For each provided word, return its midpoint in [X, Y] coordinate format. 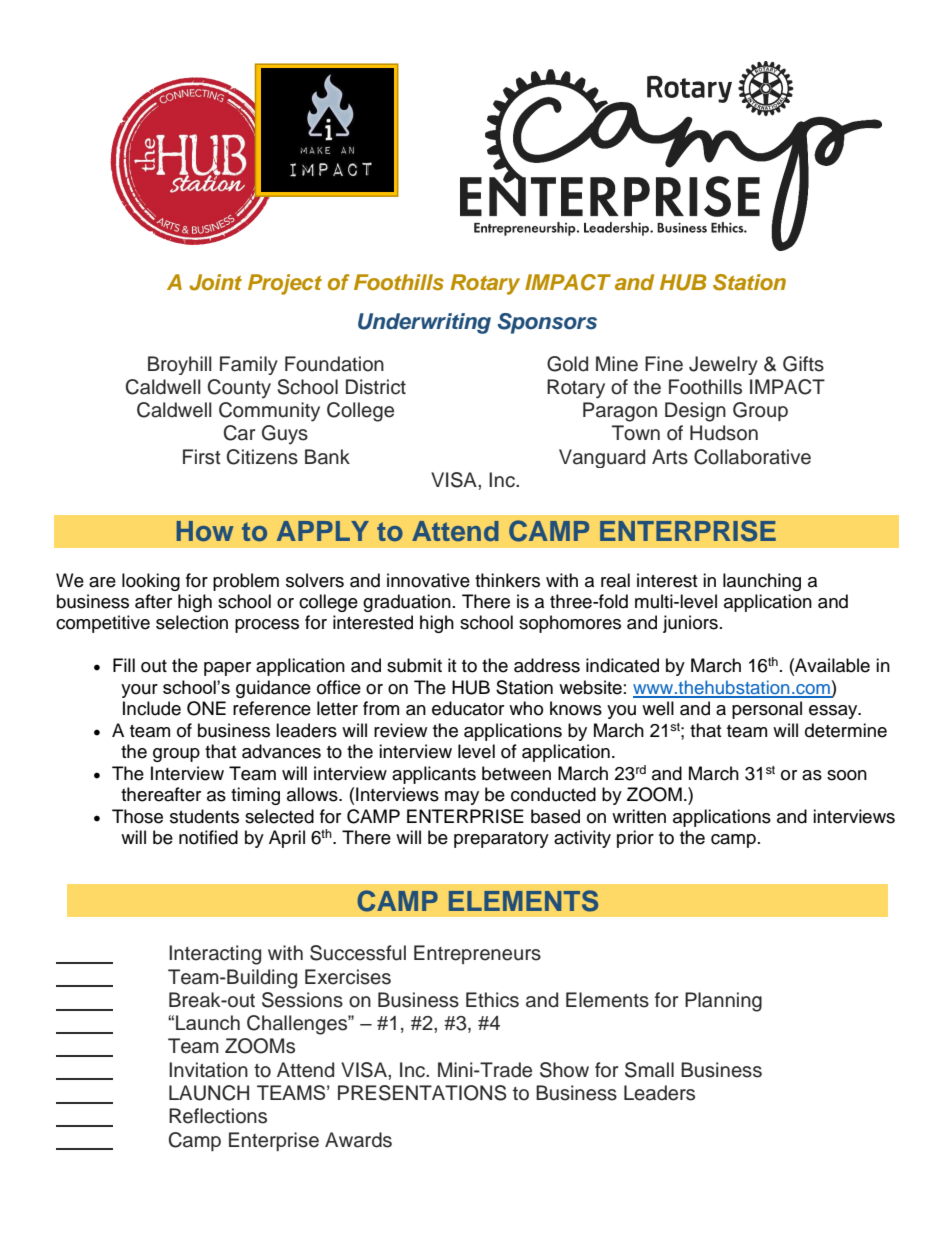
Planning [723, 1002]
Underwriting [424, 323]
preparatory [501, 840]
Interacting [215, 955]
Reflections [218, 1116]
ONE [206, 708]
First [202, 457]
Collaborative [752, 457]
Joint [215, 282]
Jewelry [723, 365]
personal [767, 710]
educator [468, 708]
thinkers [507, 580]
